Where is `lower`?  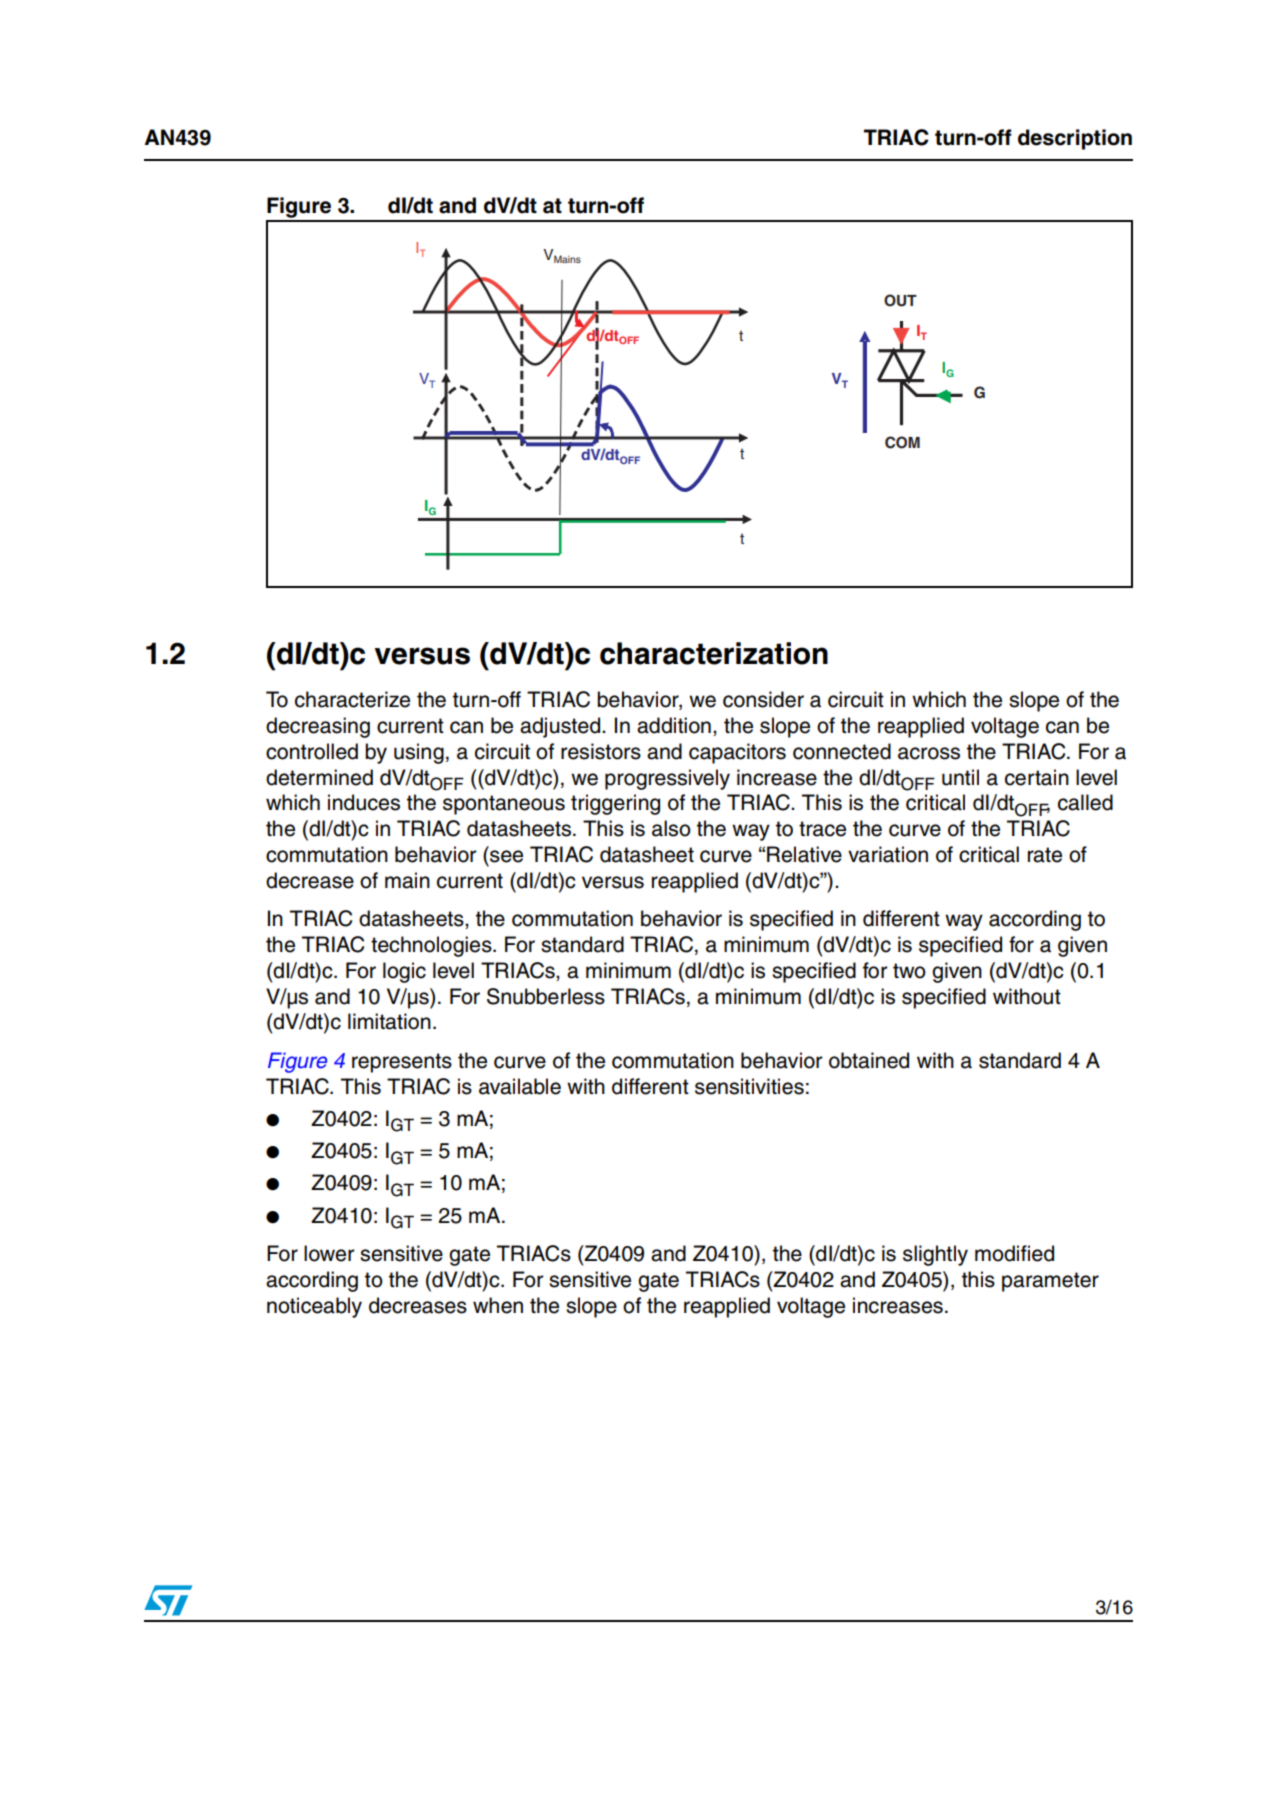 lower is located at coordinates (329, 1253).
